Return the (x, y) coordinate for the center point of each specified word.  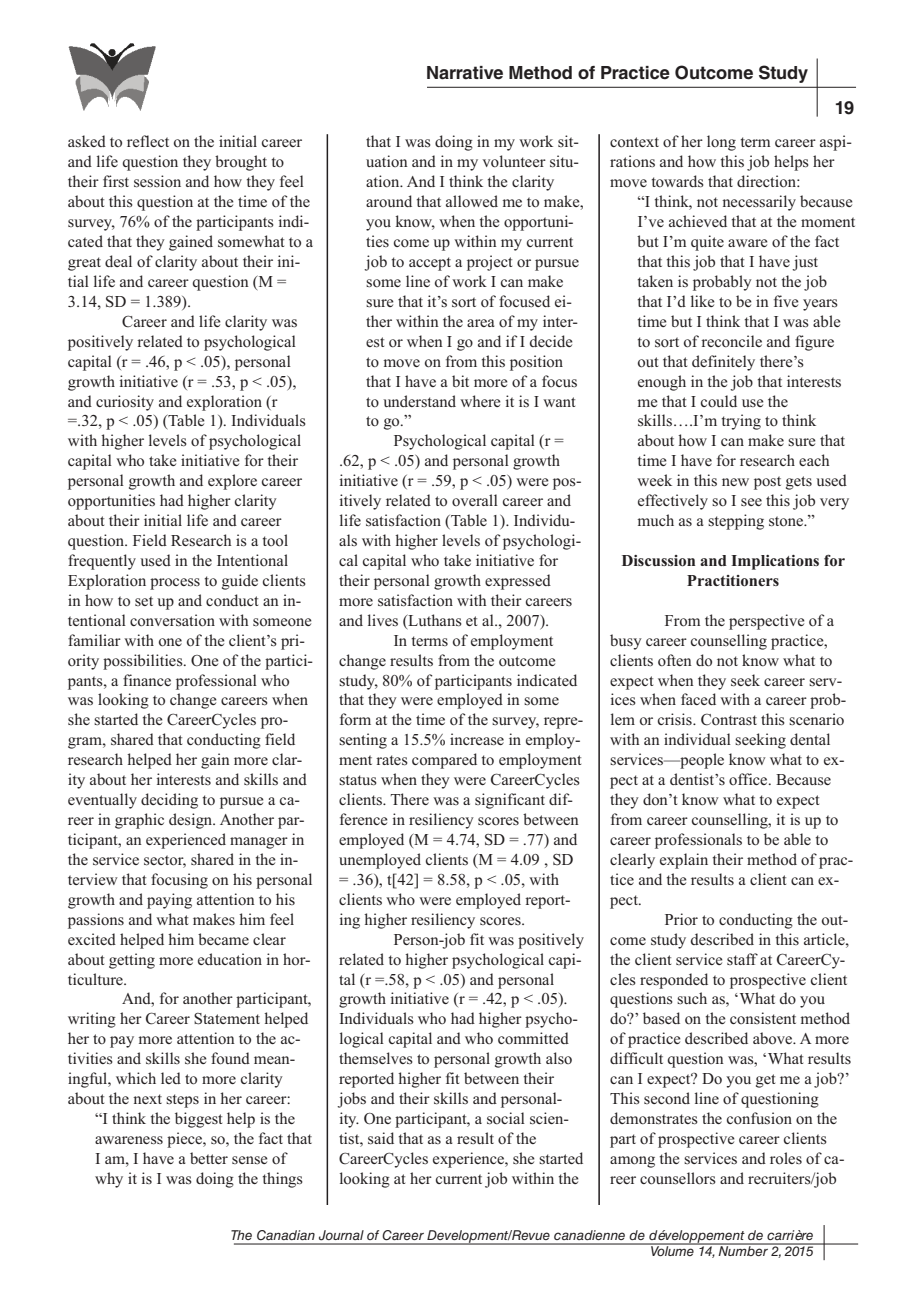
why (109, 1180)
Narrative (465, 73)
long (721, 143)
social (506, 1118)
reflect (148, 141)
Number (743, 1250)
